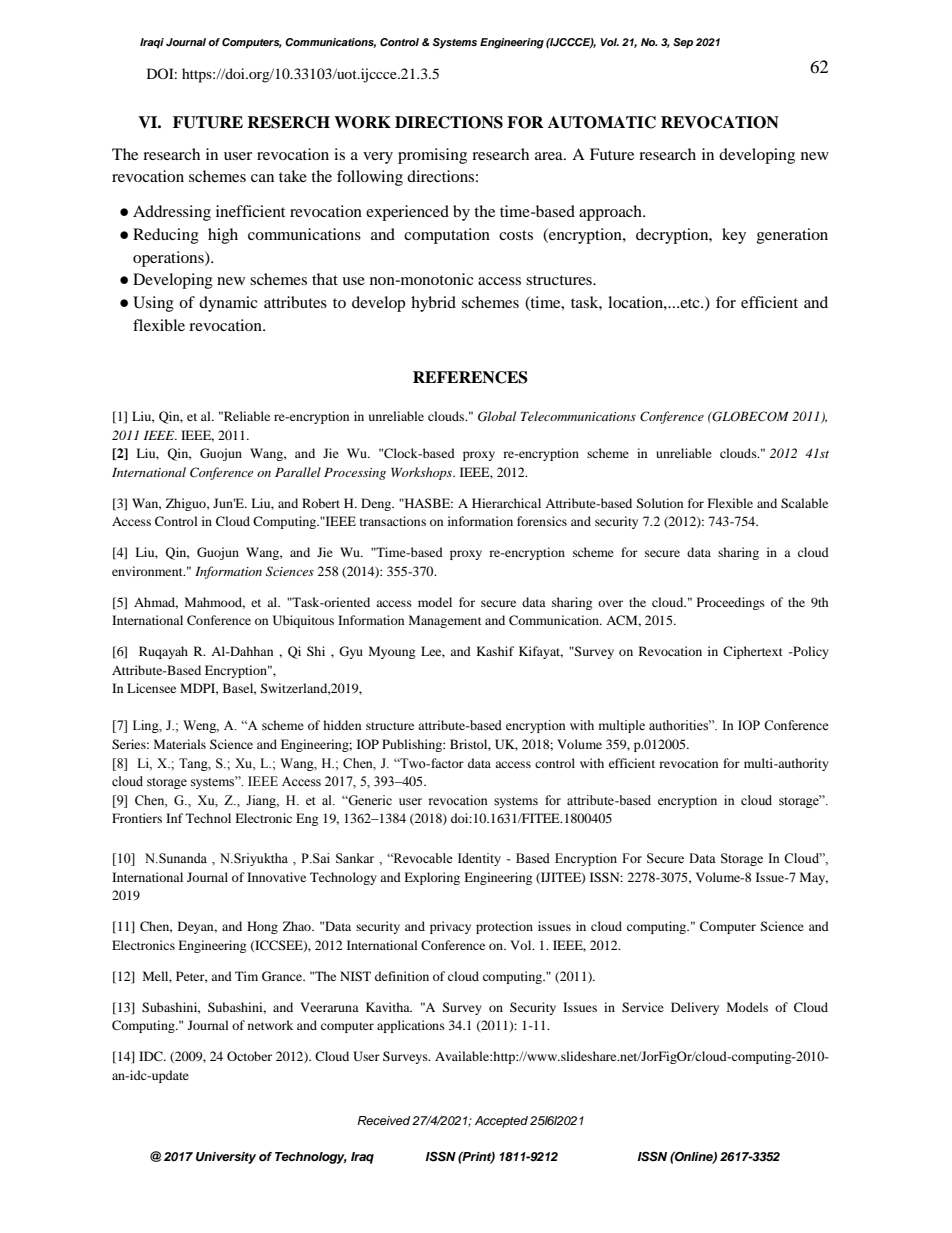 This screenshot has height=1233, width=952. What do you see at coordinates (156, 603) in the screenshot?
I see `Ahmad` at bounding box center [156, 603].
